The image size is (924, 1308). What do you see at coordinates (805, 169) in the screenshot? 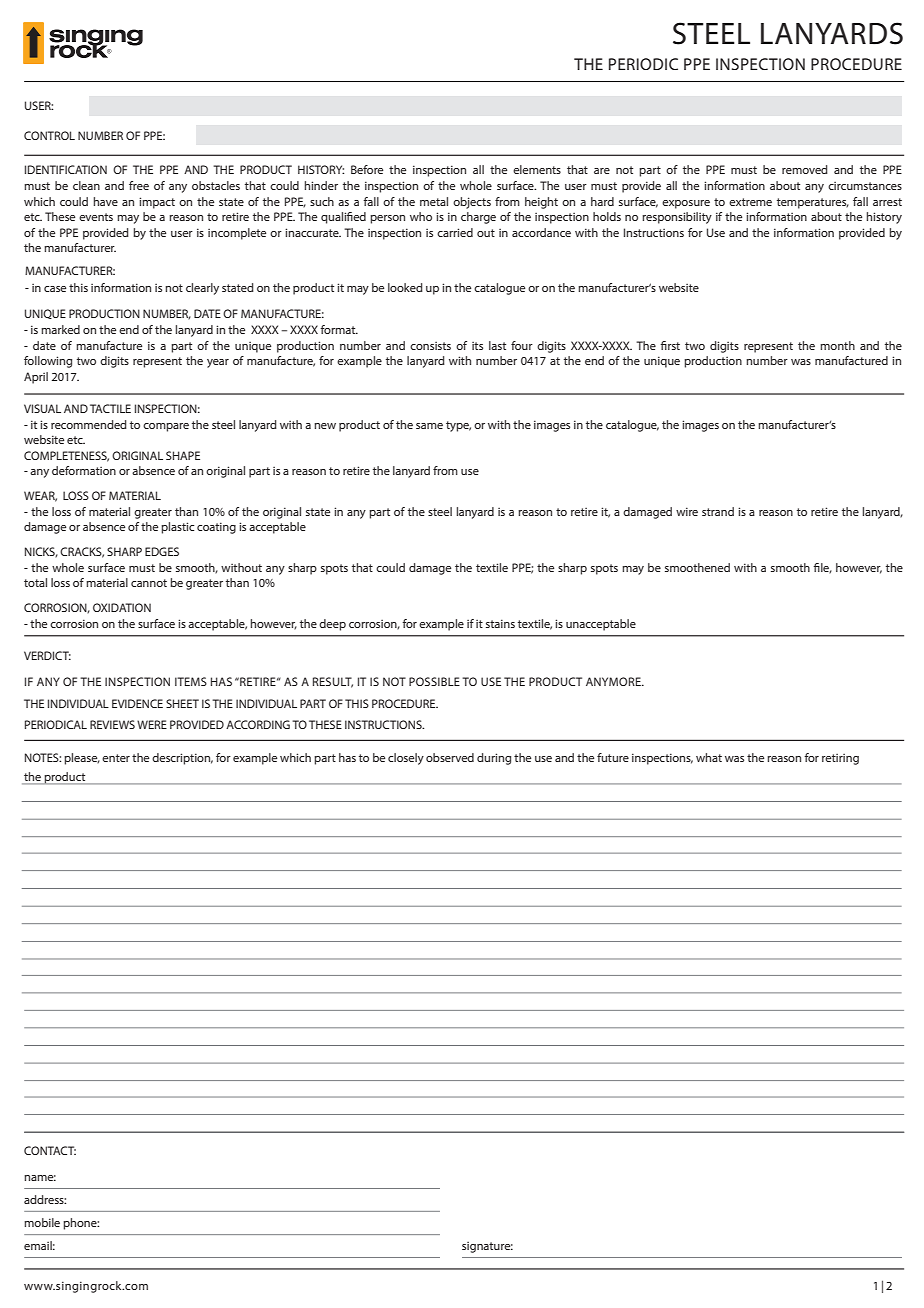
I see `removed` at bounding box center [805, 169].
